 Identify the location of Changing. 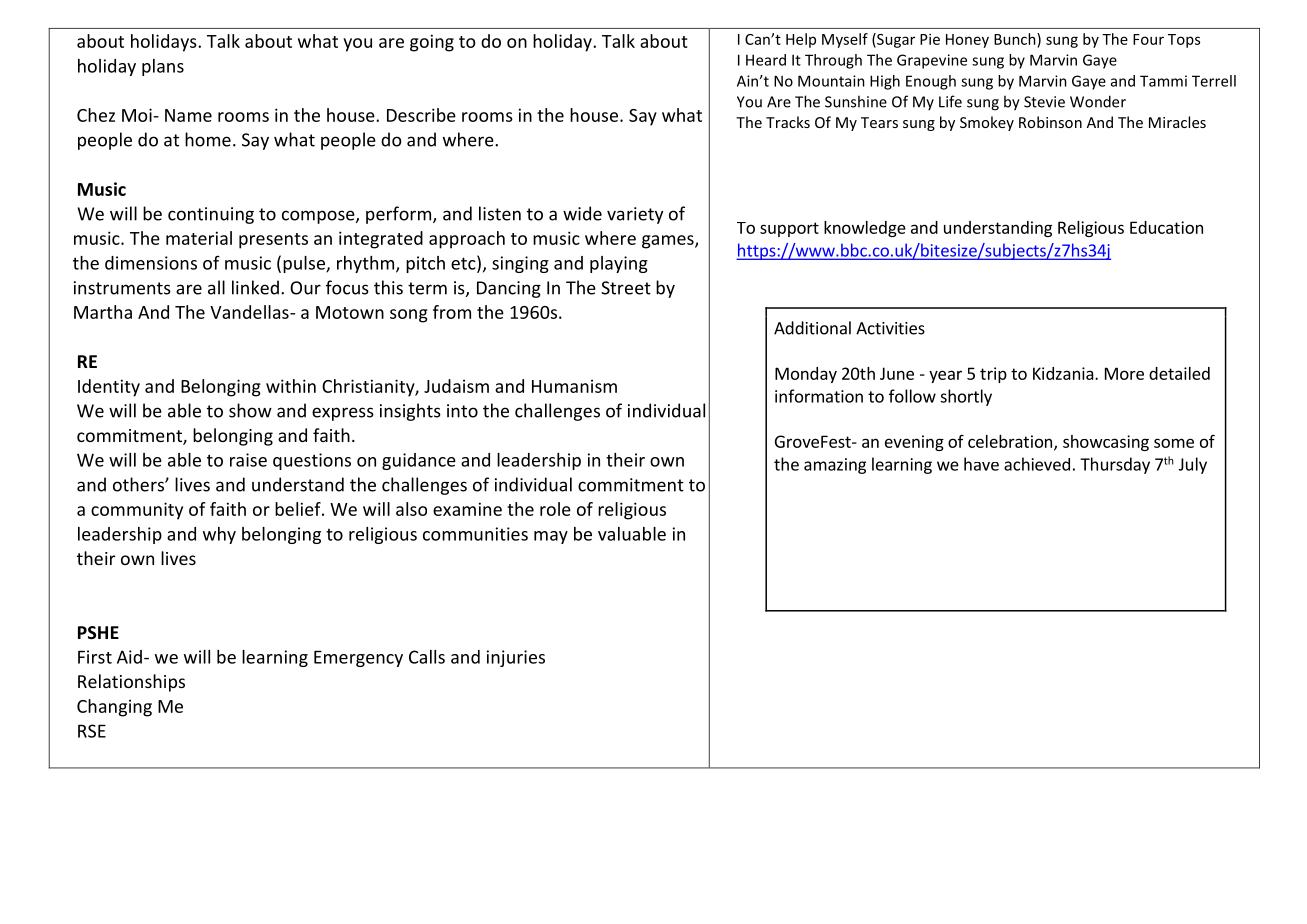
(114, 708).
